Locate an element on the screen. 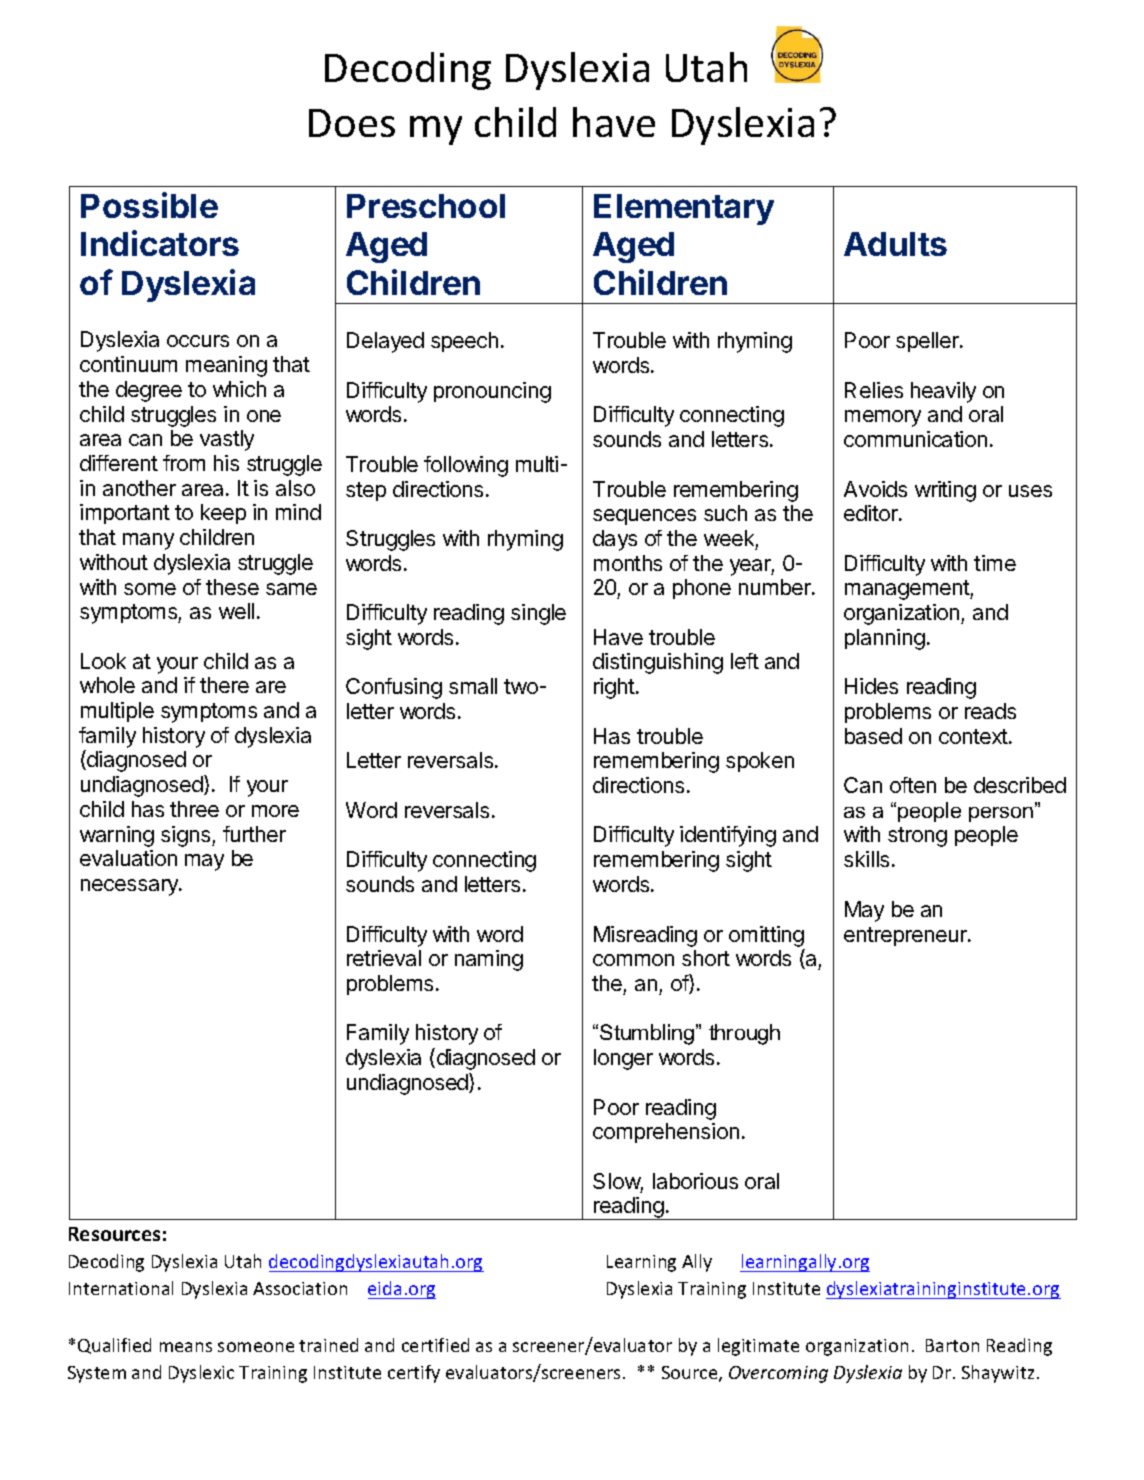  right is located at coordinates (615, 688).
